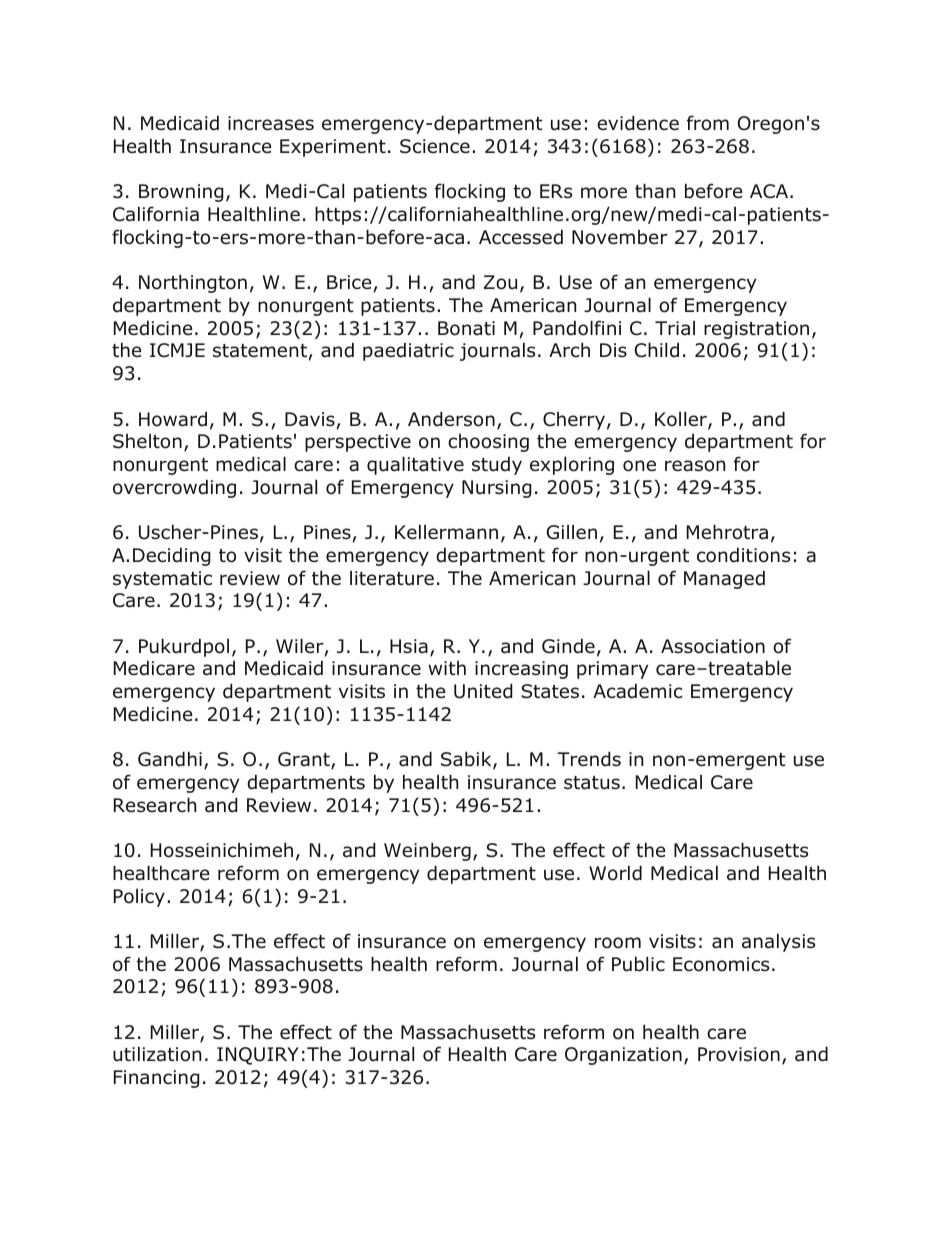  What do you see at coordinates (427, 851) in the page?
I see `Weinberg` at bounding box center [427, 851].
